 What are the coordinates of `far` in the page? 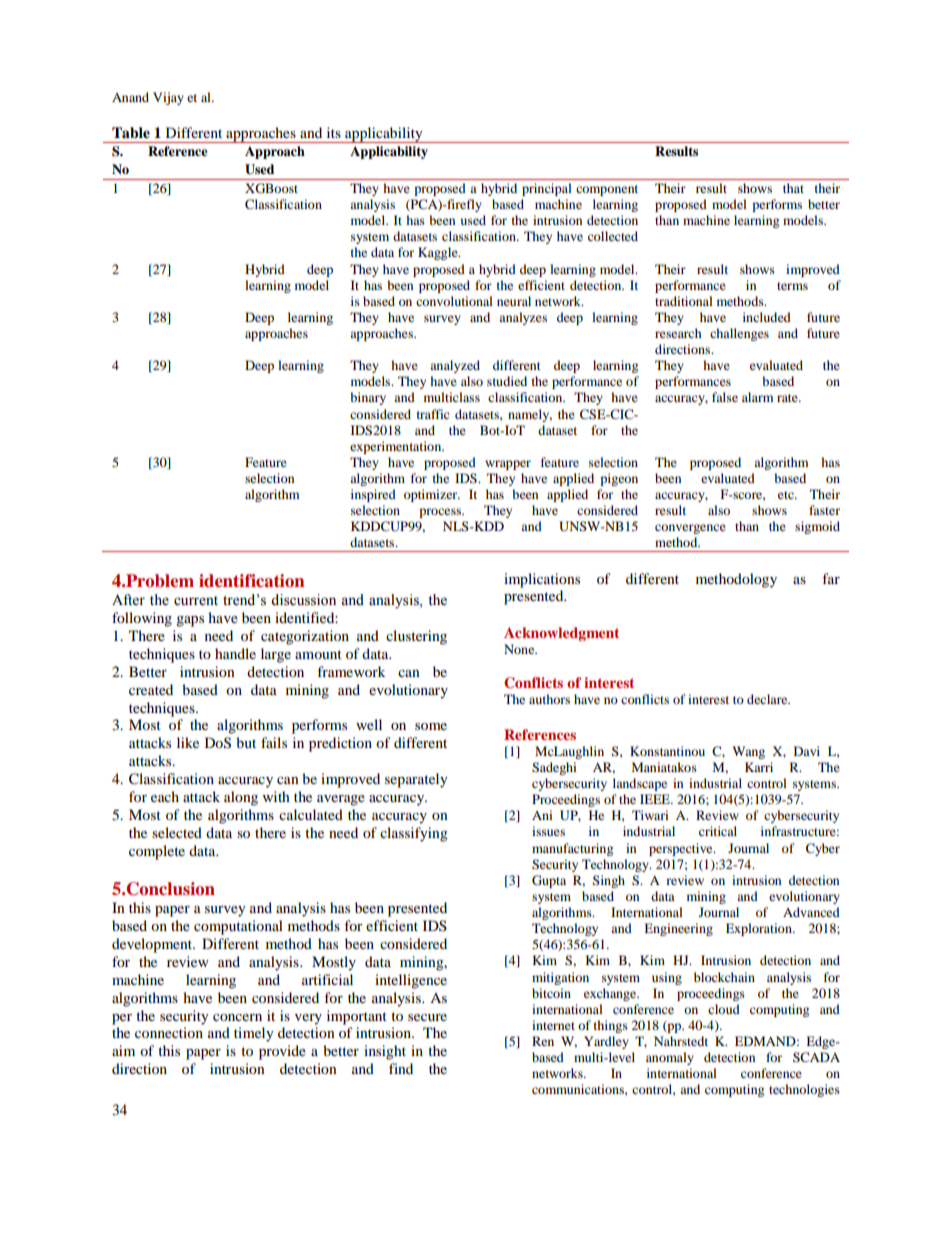 It's located at (831, 578).
